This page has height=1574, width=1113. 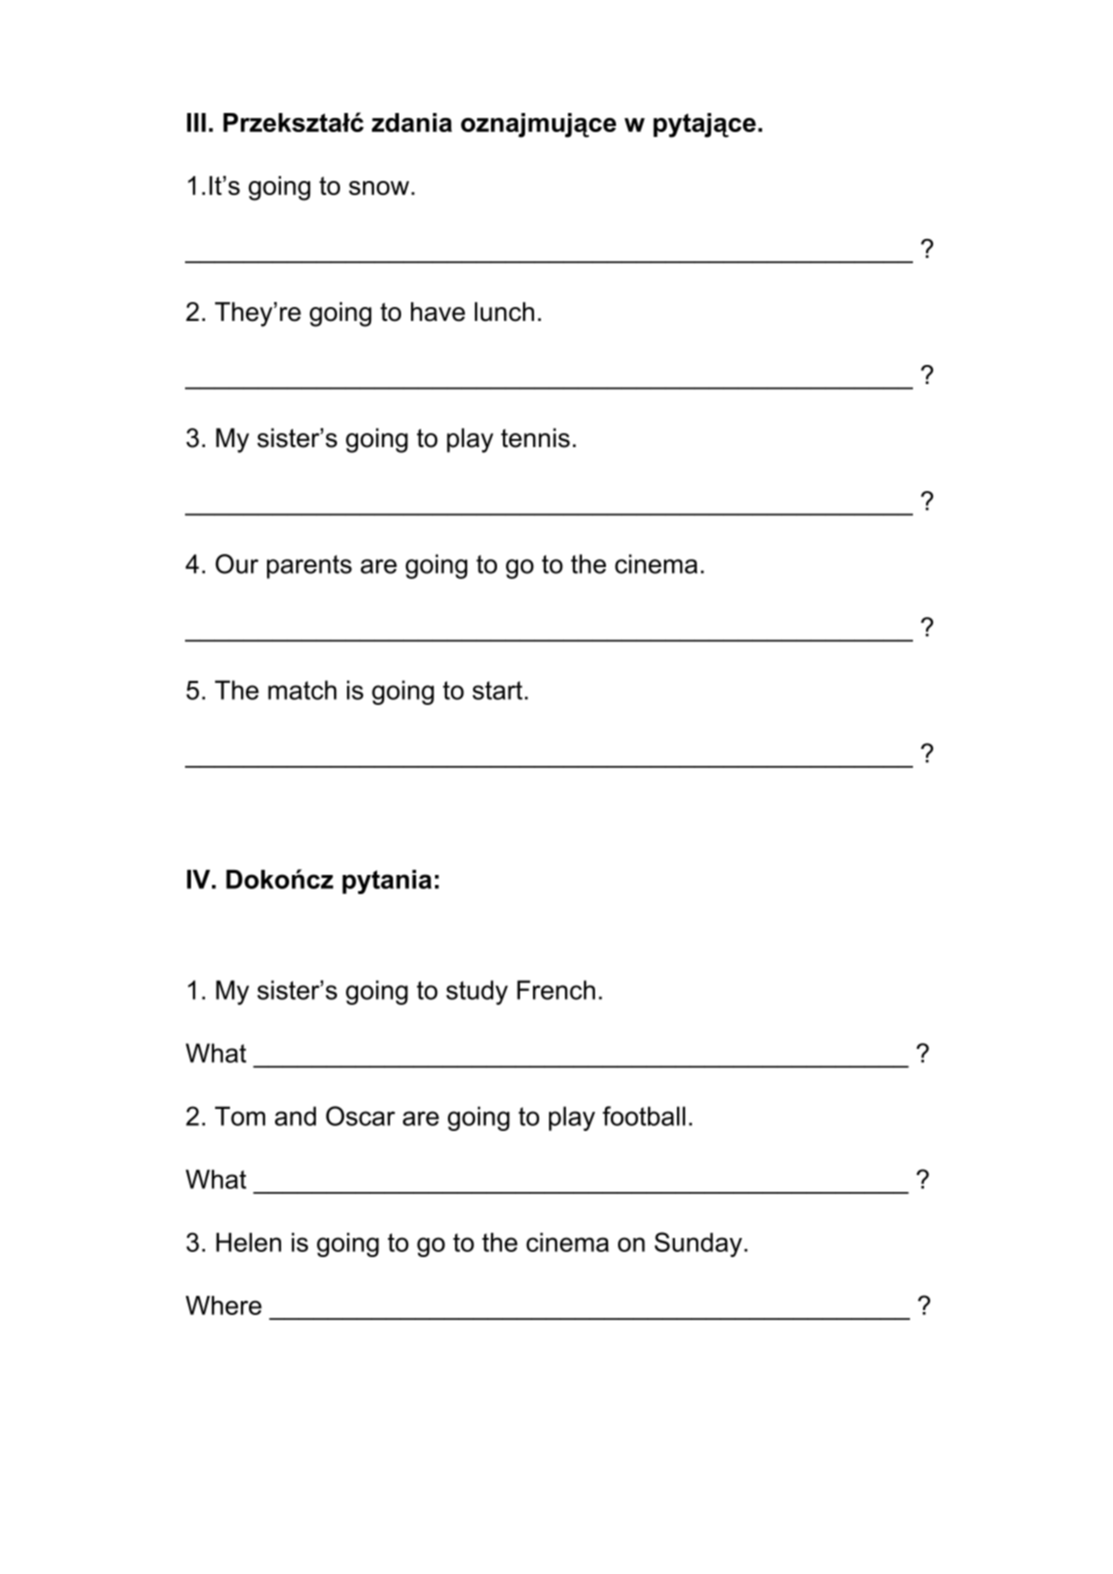 I want to click on Sunday, so click(x=698, y=1244).
